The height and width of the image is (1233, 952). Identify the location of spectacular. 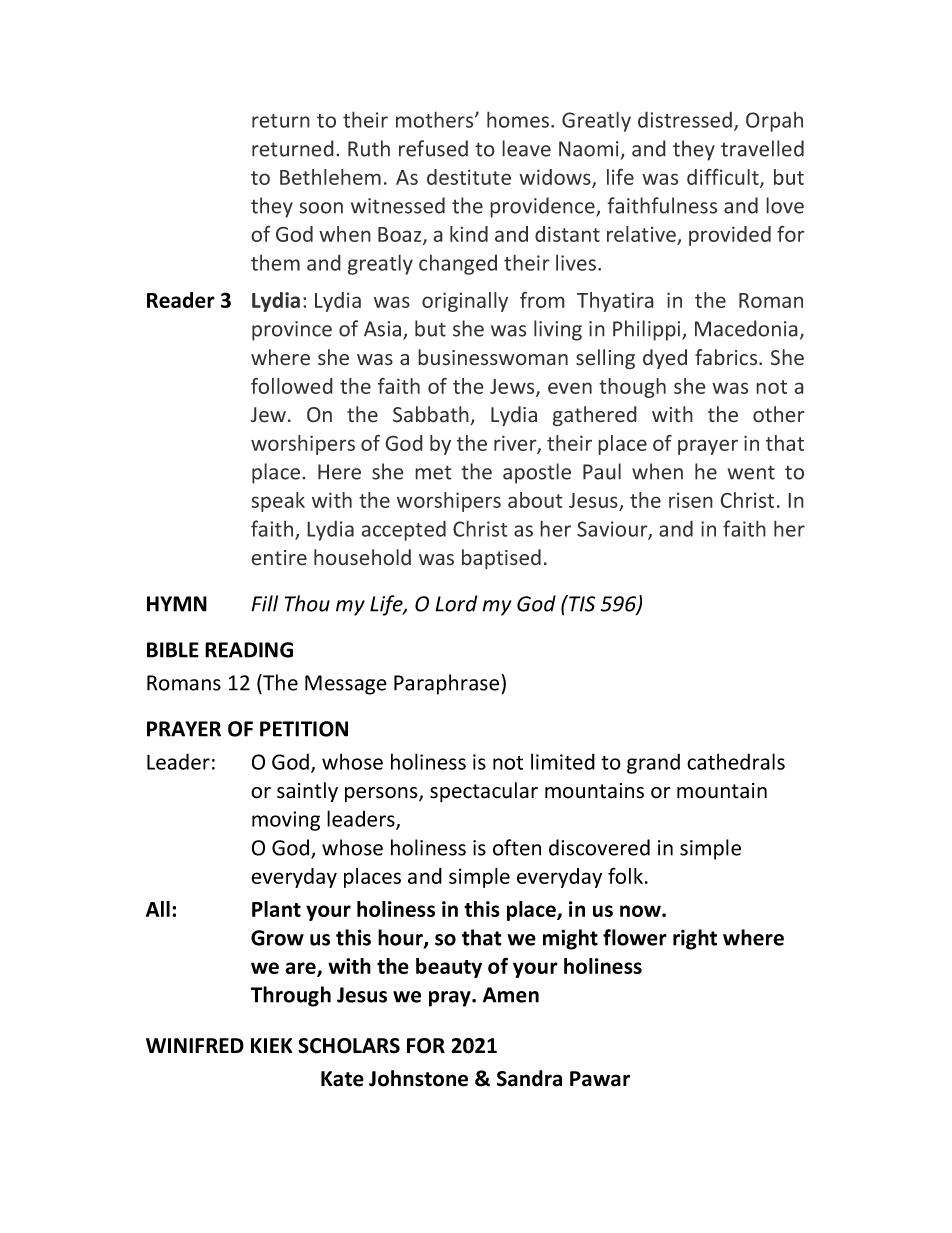
(484, 792).
